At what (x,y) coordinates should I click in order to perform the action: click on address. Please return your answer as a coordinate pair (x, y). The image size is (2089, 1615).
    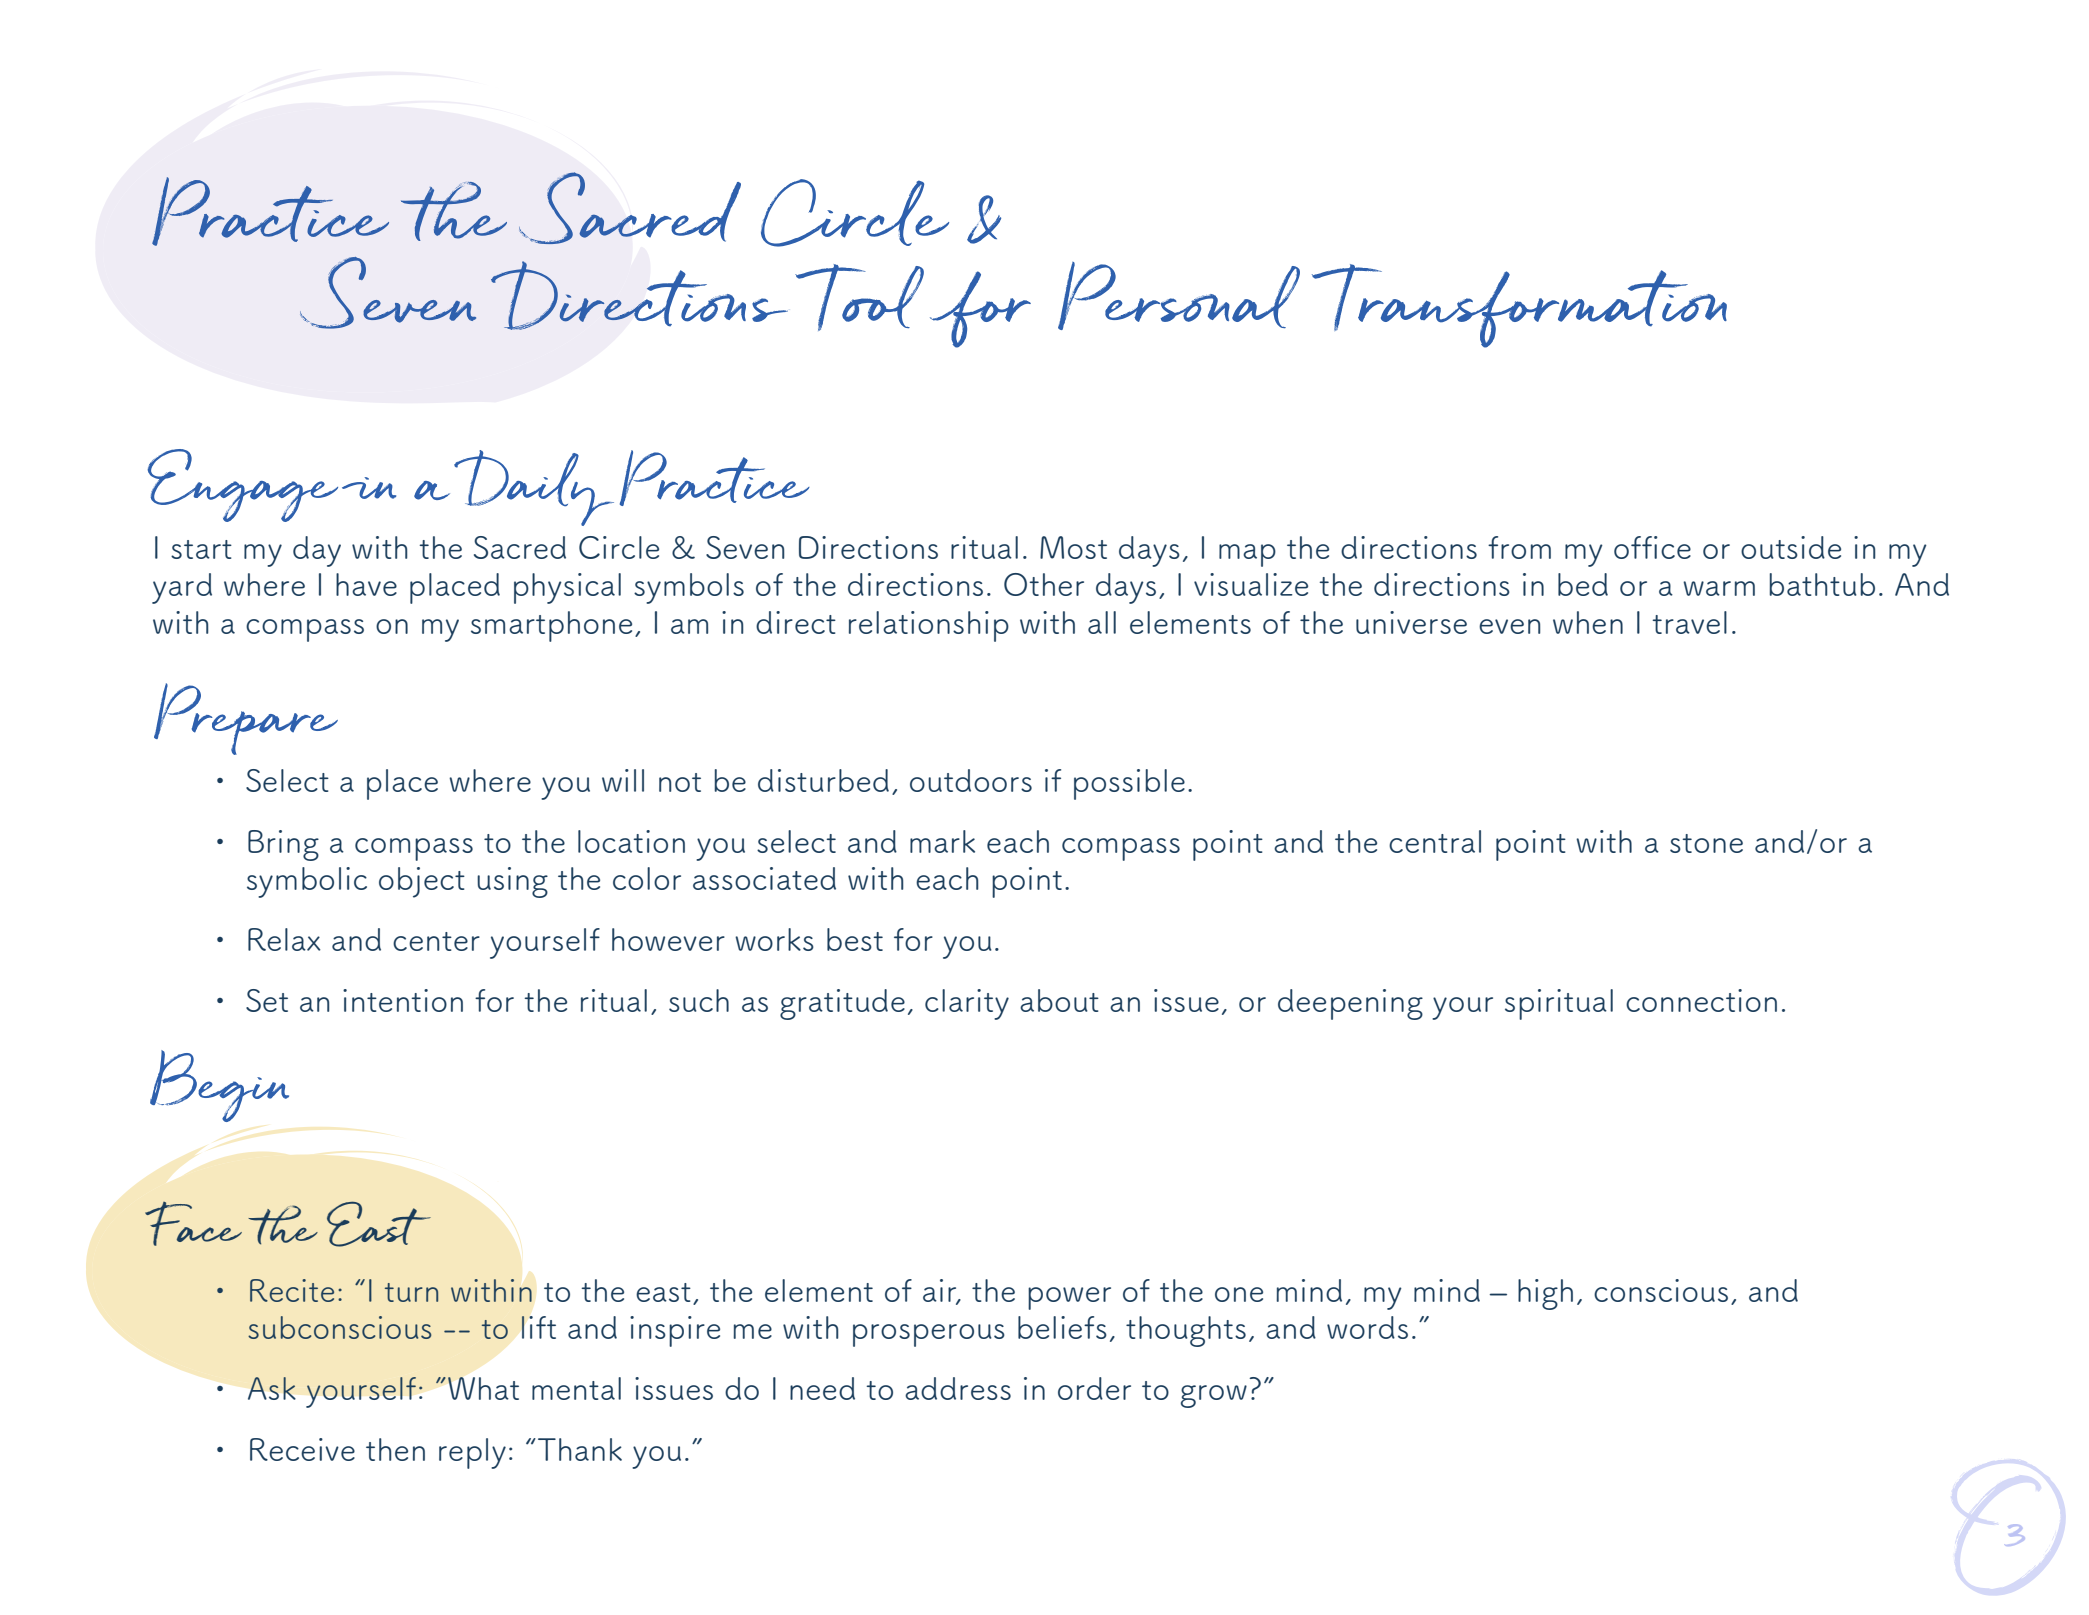
    Looking at the image, I should click on (958, 1388).
